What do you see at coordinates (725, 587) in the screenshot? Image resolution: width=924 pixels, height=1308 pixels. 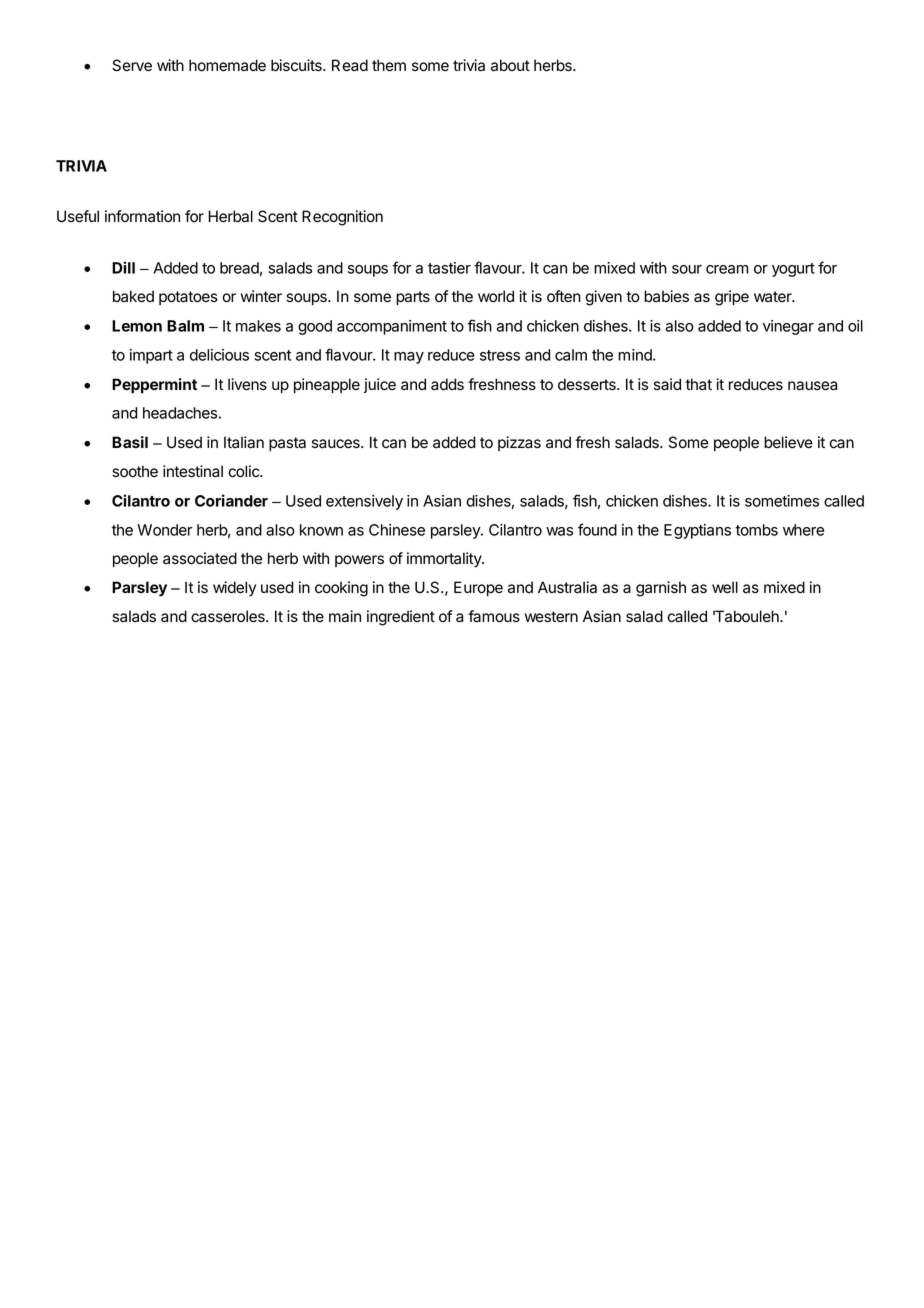 I see `well` at bounding box center [725, 587].
